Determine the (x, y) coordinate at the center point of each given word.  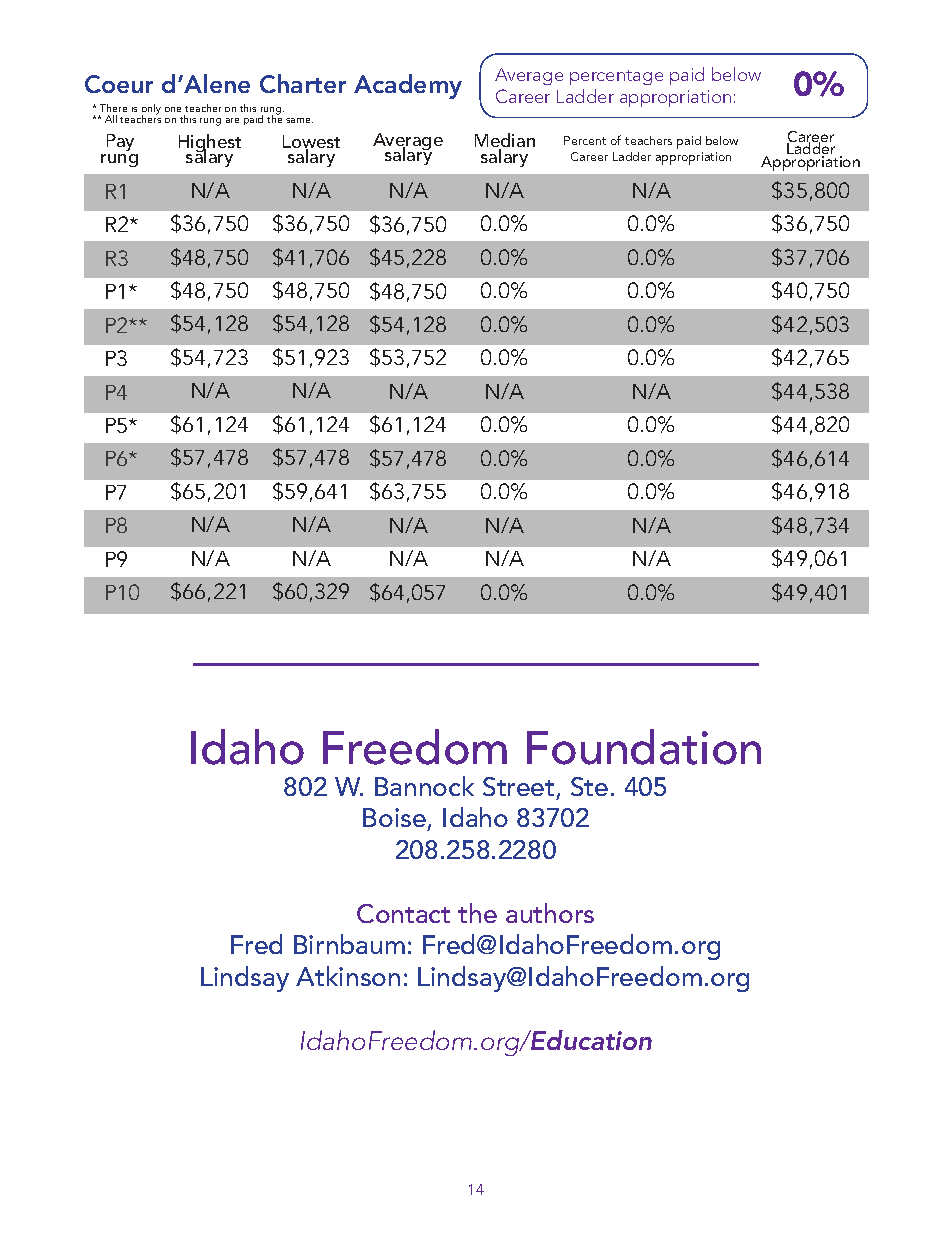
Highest (210, 144)
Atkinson (348, 976)
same (299, 120)
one (173, 109)
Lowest (311, 143)
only (151, 110)
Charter (303, 83)
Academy (408, 86)
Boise (395, 819)
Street (518, 786)
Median (505, 141)
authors (550, 913)
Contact (403, 913)
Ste (589, 786)
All (111, 119)
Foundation (644, 747)
